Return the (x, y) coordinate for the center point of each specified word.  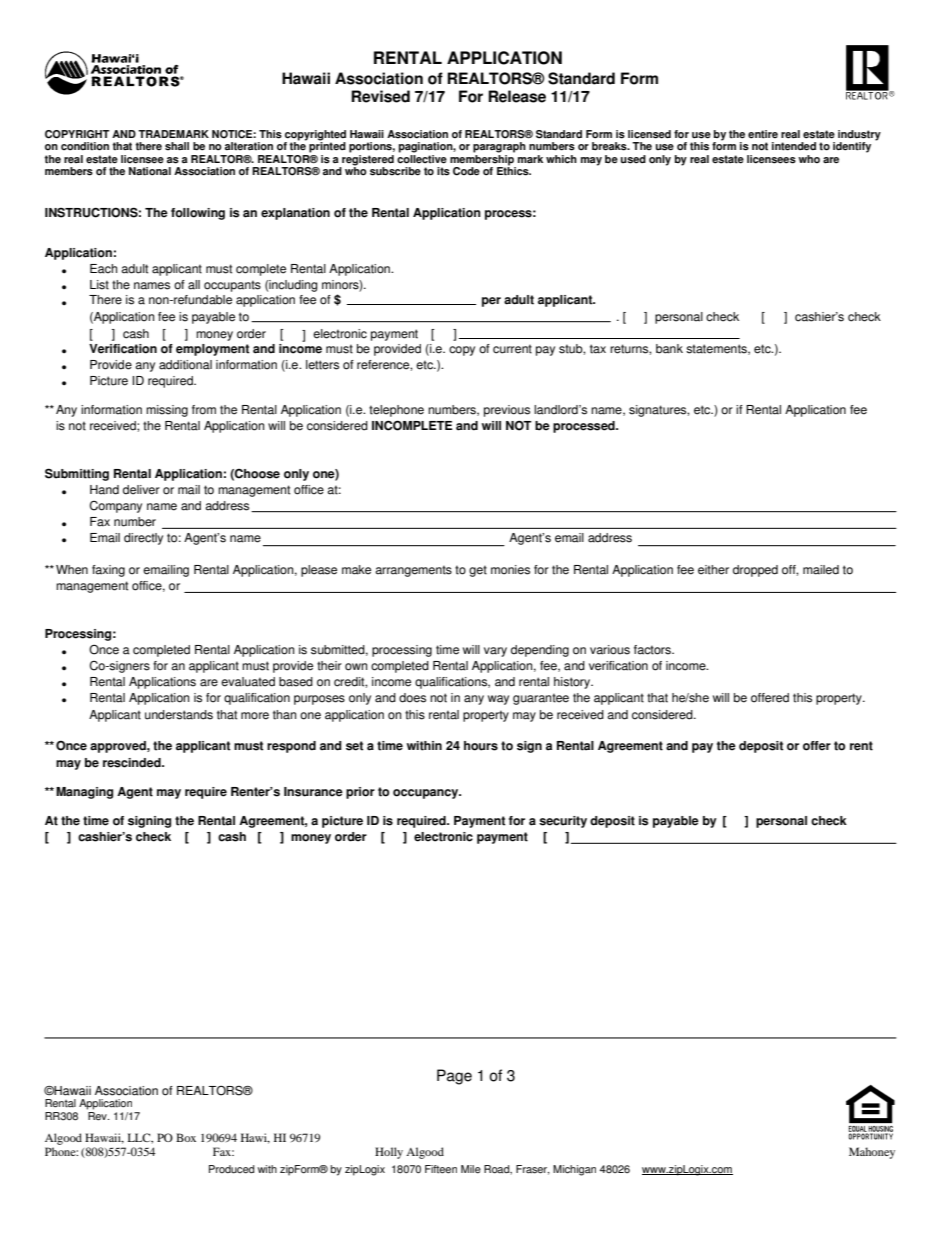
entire (763, 134)
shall (177, 146)
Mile (471, 1169)
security (563, 822)
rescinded (133, 763)
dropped (755, 571)
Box (186, 1137)
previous (507, 411)
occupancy (427, 794)
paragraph (499, 147)
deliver (141, 490)
